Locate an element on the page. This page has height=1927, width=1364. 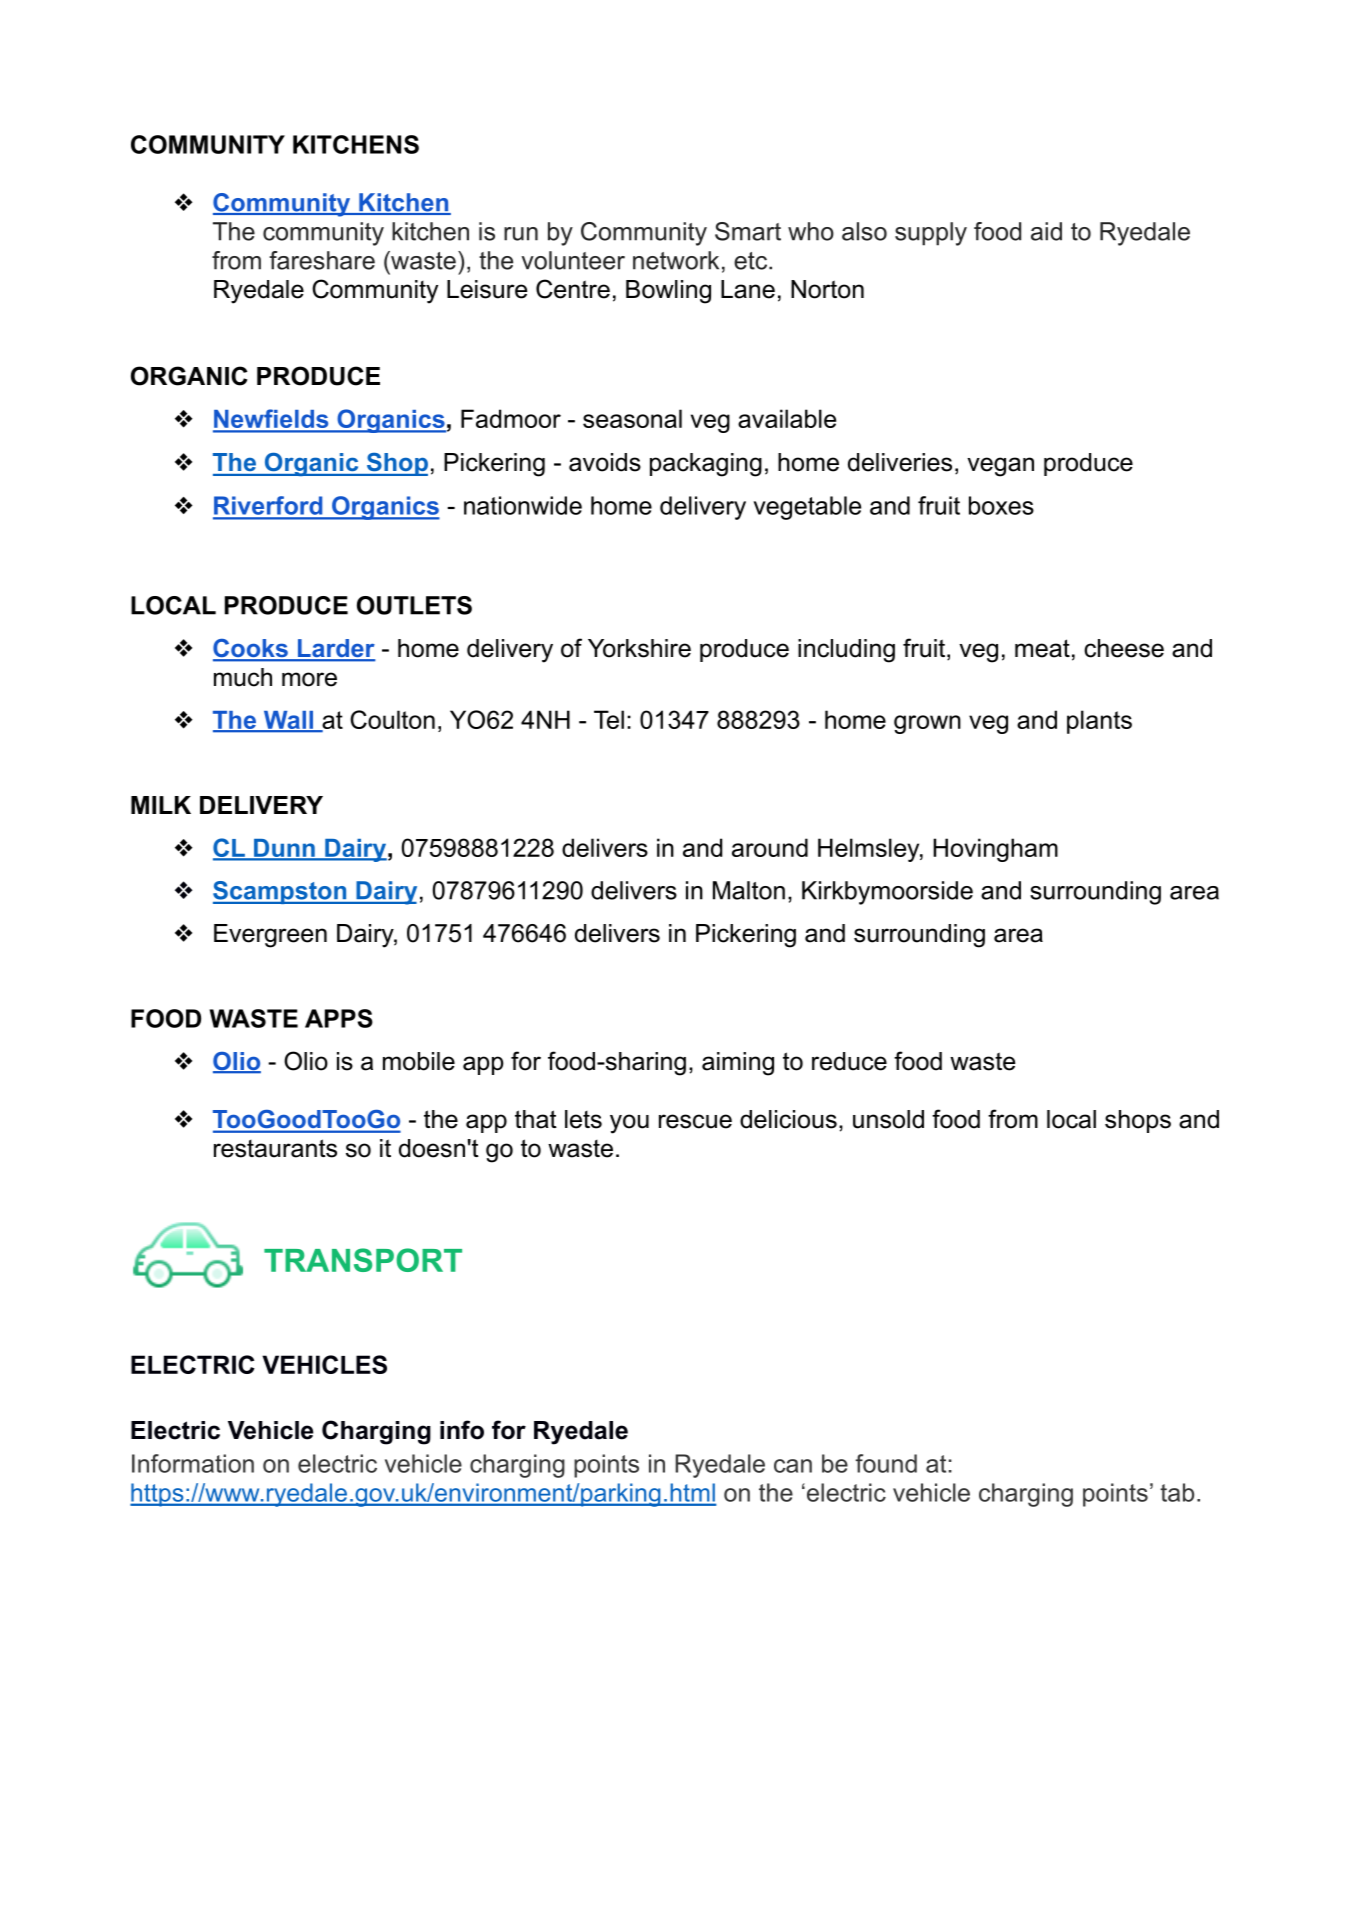
network is located at coordinates (676, 260).
